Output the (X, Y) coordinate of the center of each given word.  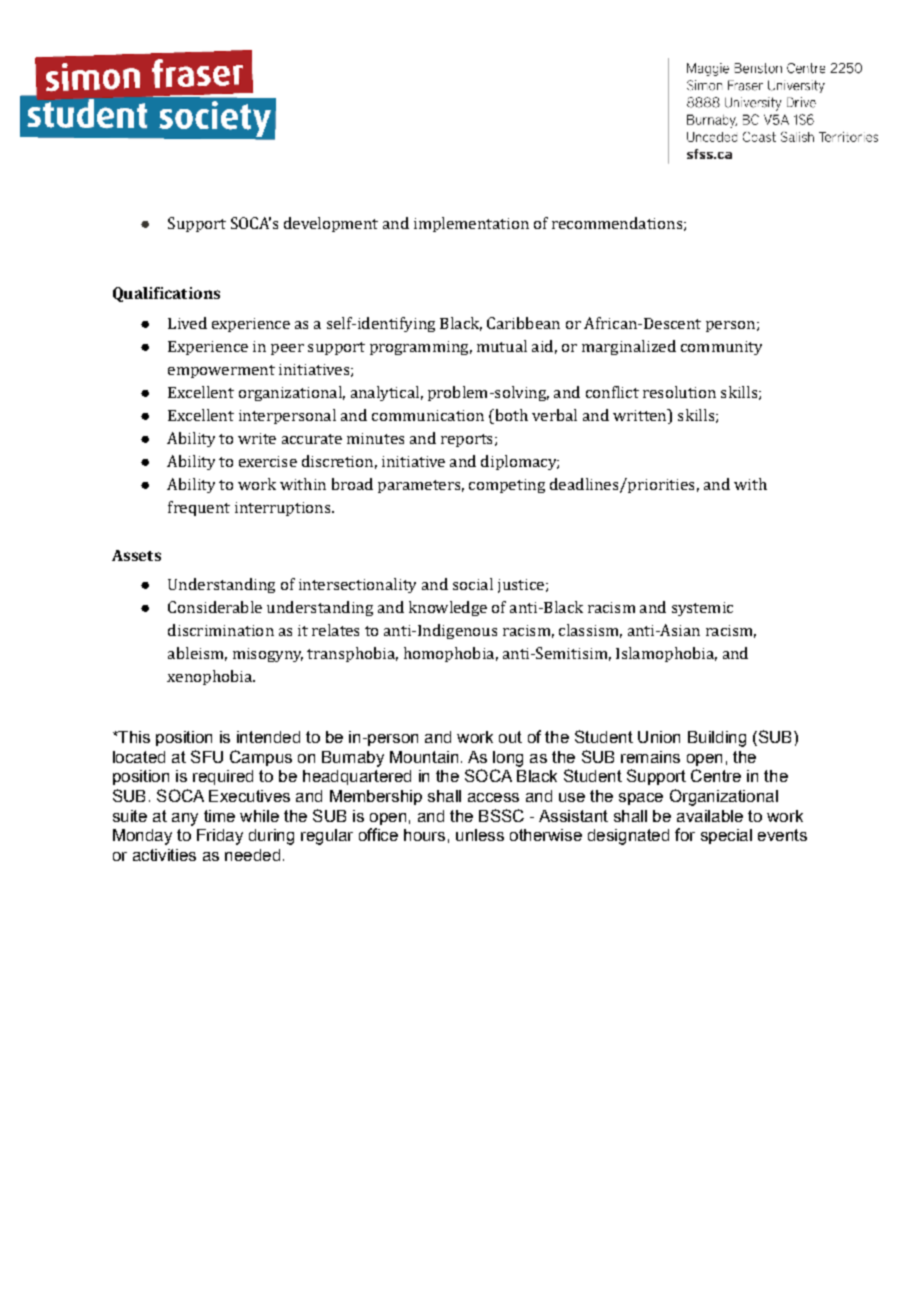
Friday (220, 837)
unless (480, 835)
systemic (702, 609)
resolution (679, 392)
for (685, 834)
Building (717, 739)
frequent (199, 508)
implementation (471, 224)
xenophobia (210, 677)
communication (428, 415)
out (510, 737)
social (473, 584)
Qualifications (166, 294)
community (721, 348)
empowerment (221, 371)
